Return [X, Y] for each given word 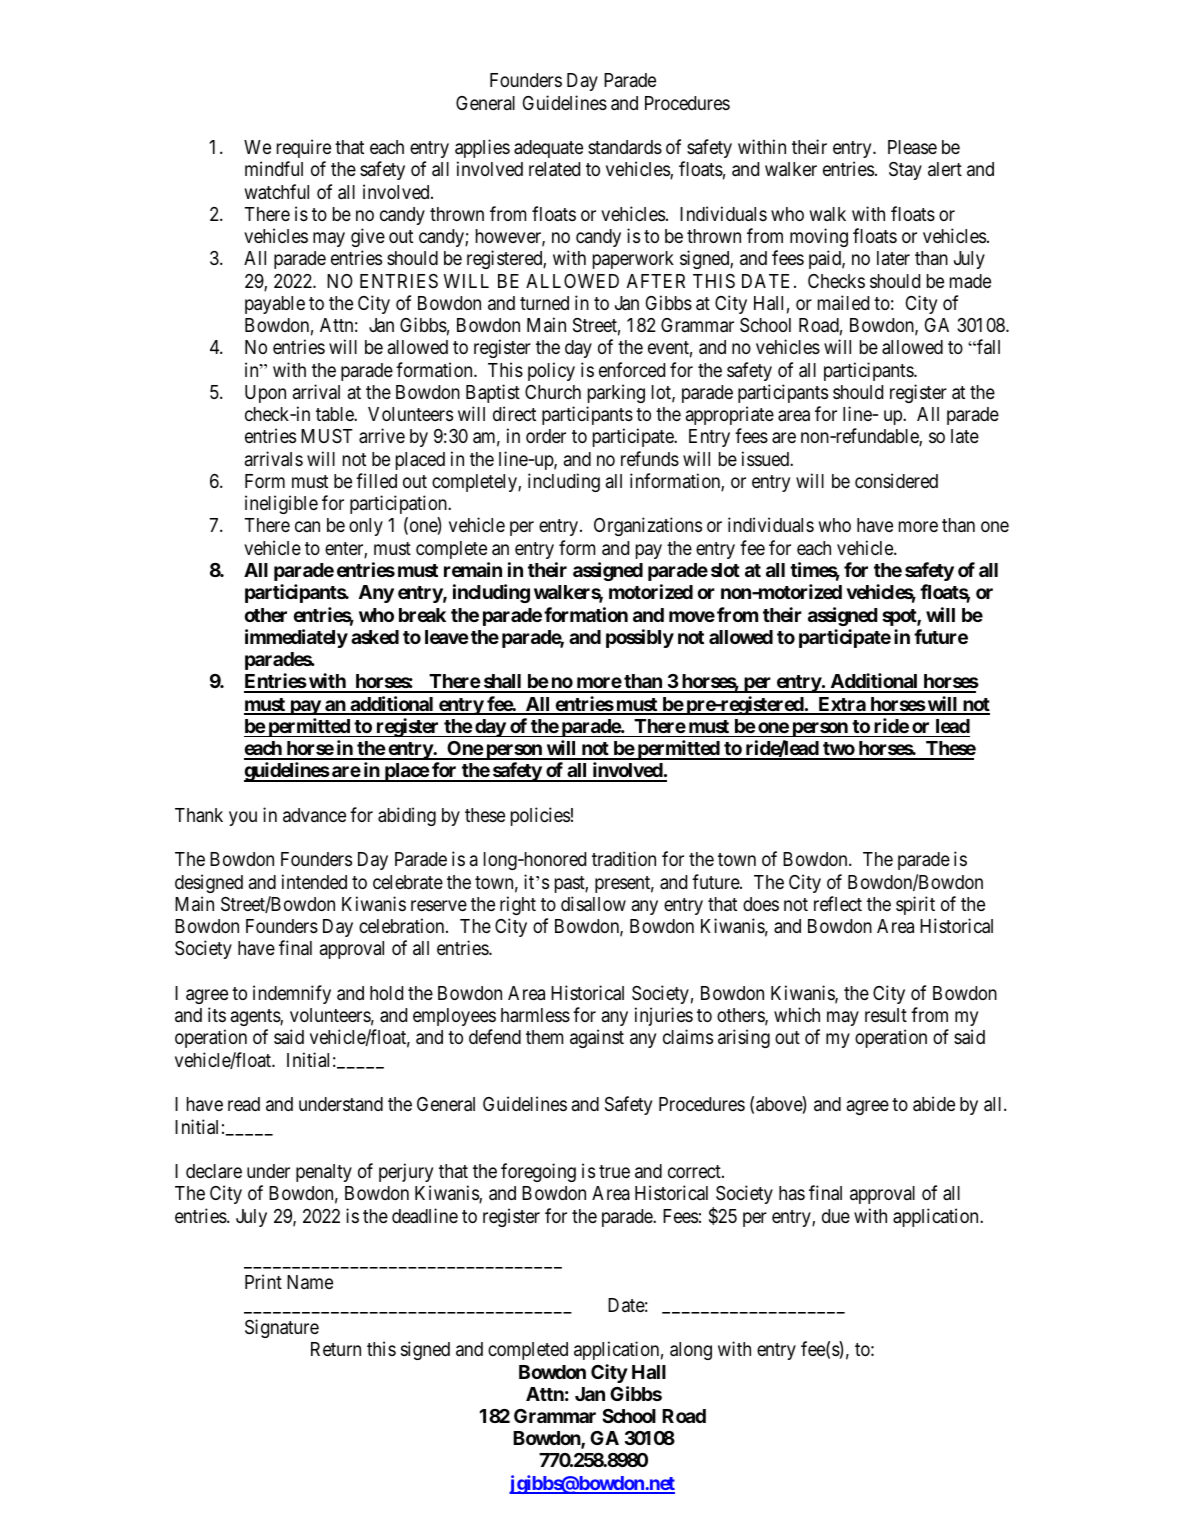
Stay [905, 171]
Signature [282, 1328]
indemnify [292, 994]
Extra [841, 705]
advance [314, 815]
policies [540, 816]
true [614, 1171]
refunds [650, 458]
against [597, 1038]
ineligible [281, 504]
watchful [277, 191]
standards [625, 147]
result [886, 1015]
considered [896, 480]
